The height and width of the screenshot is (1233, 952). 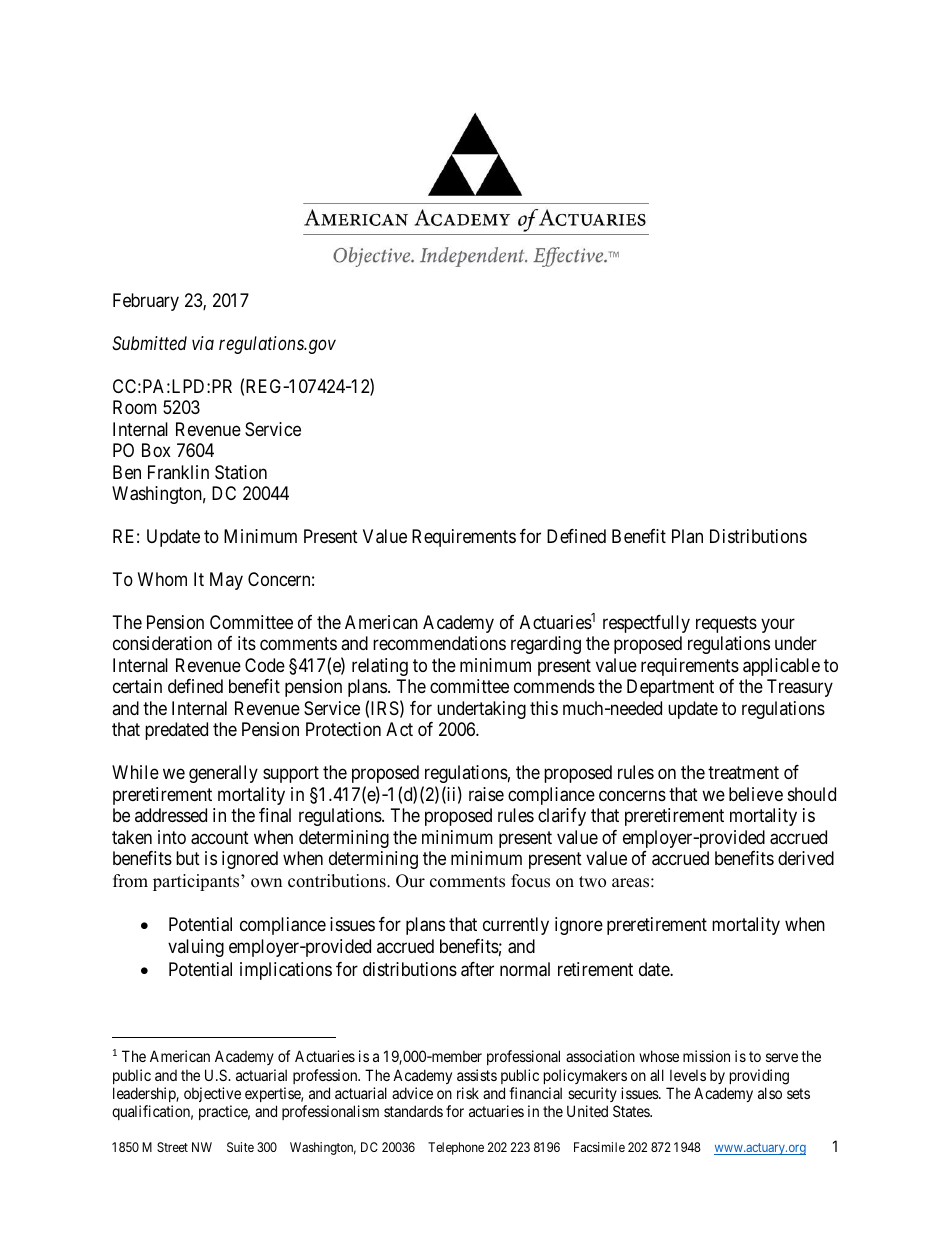 What do you see at coordinates (149, 343) in the screenshot?
I see `Submitted` at bounding box center [149, 343].
